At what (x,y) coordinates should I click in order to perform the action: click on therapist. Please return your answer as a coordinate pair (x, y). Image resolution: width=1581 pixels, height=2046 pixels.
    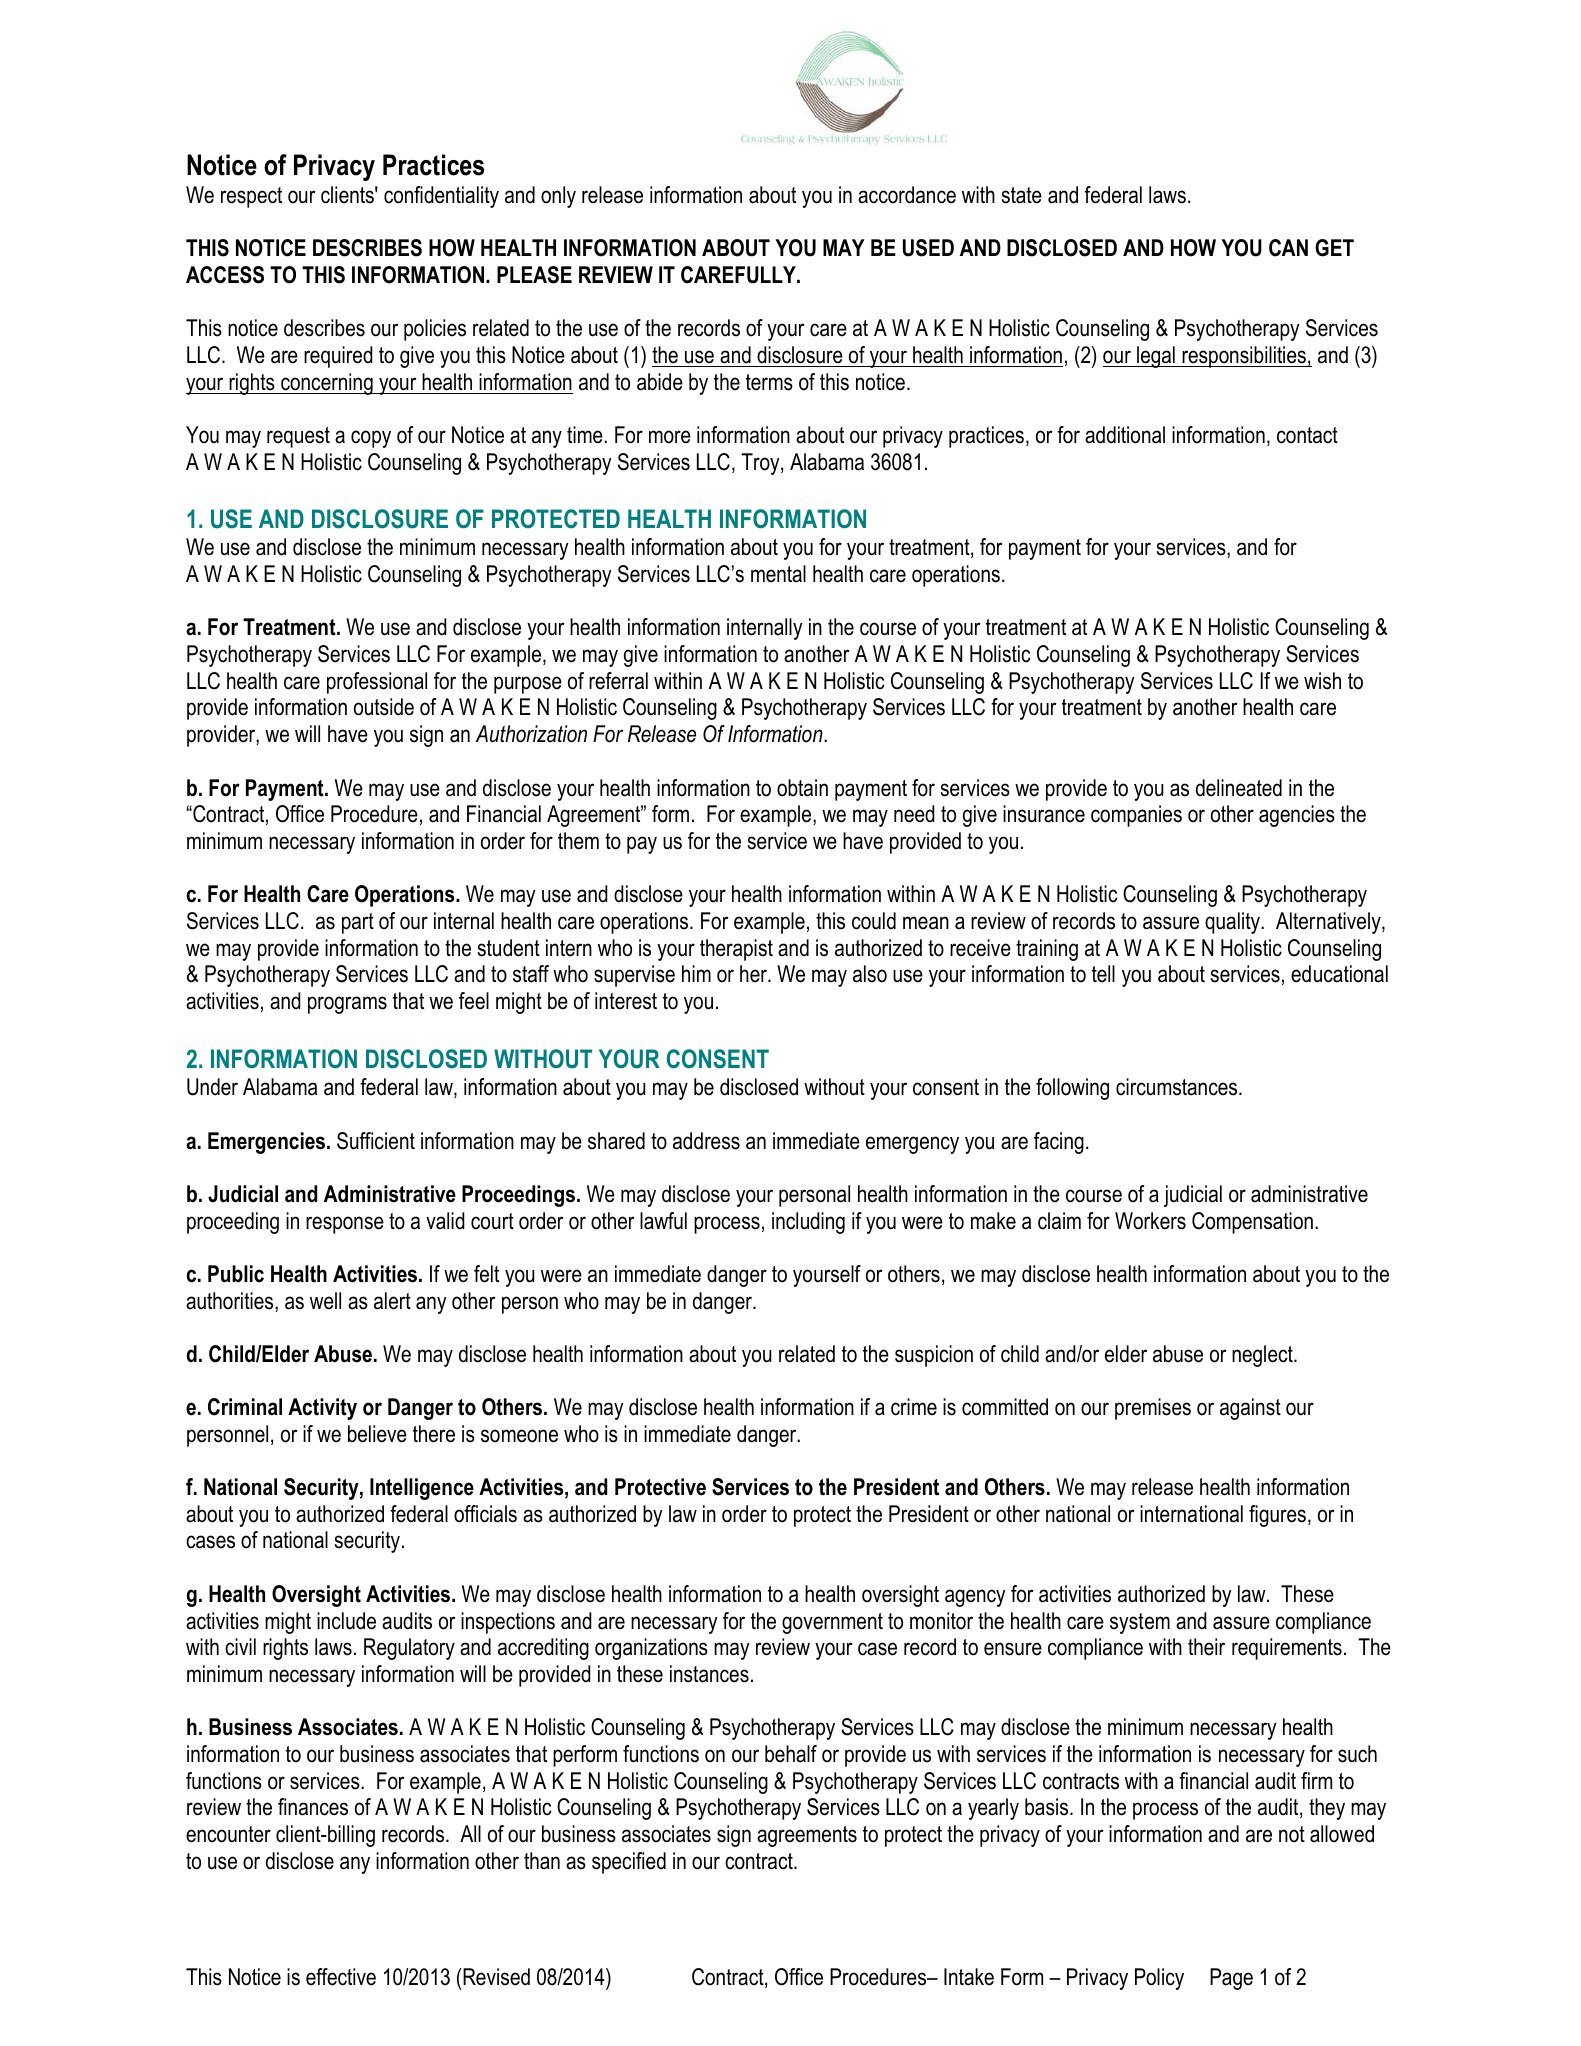
    Looking at the image, I should click on (736, 950).
